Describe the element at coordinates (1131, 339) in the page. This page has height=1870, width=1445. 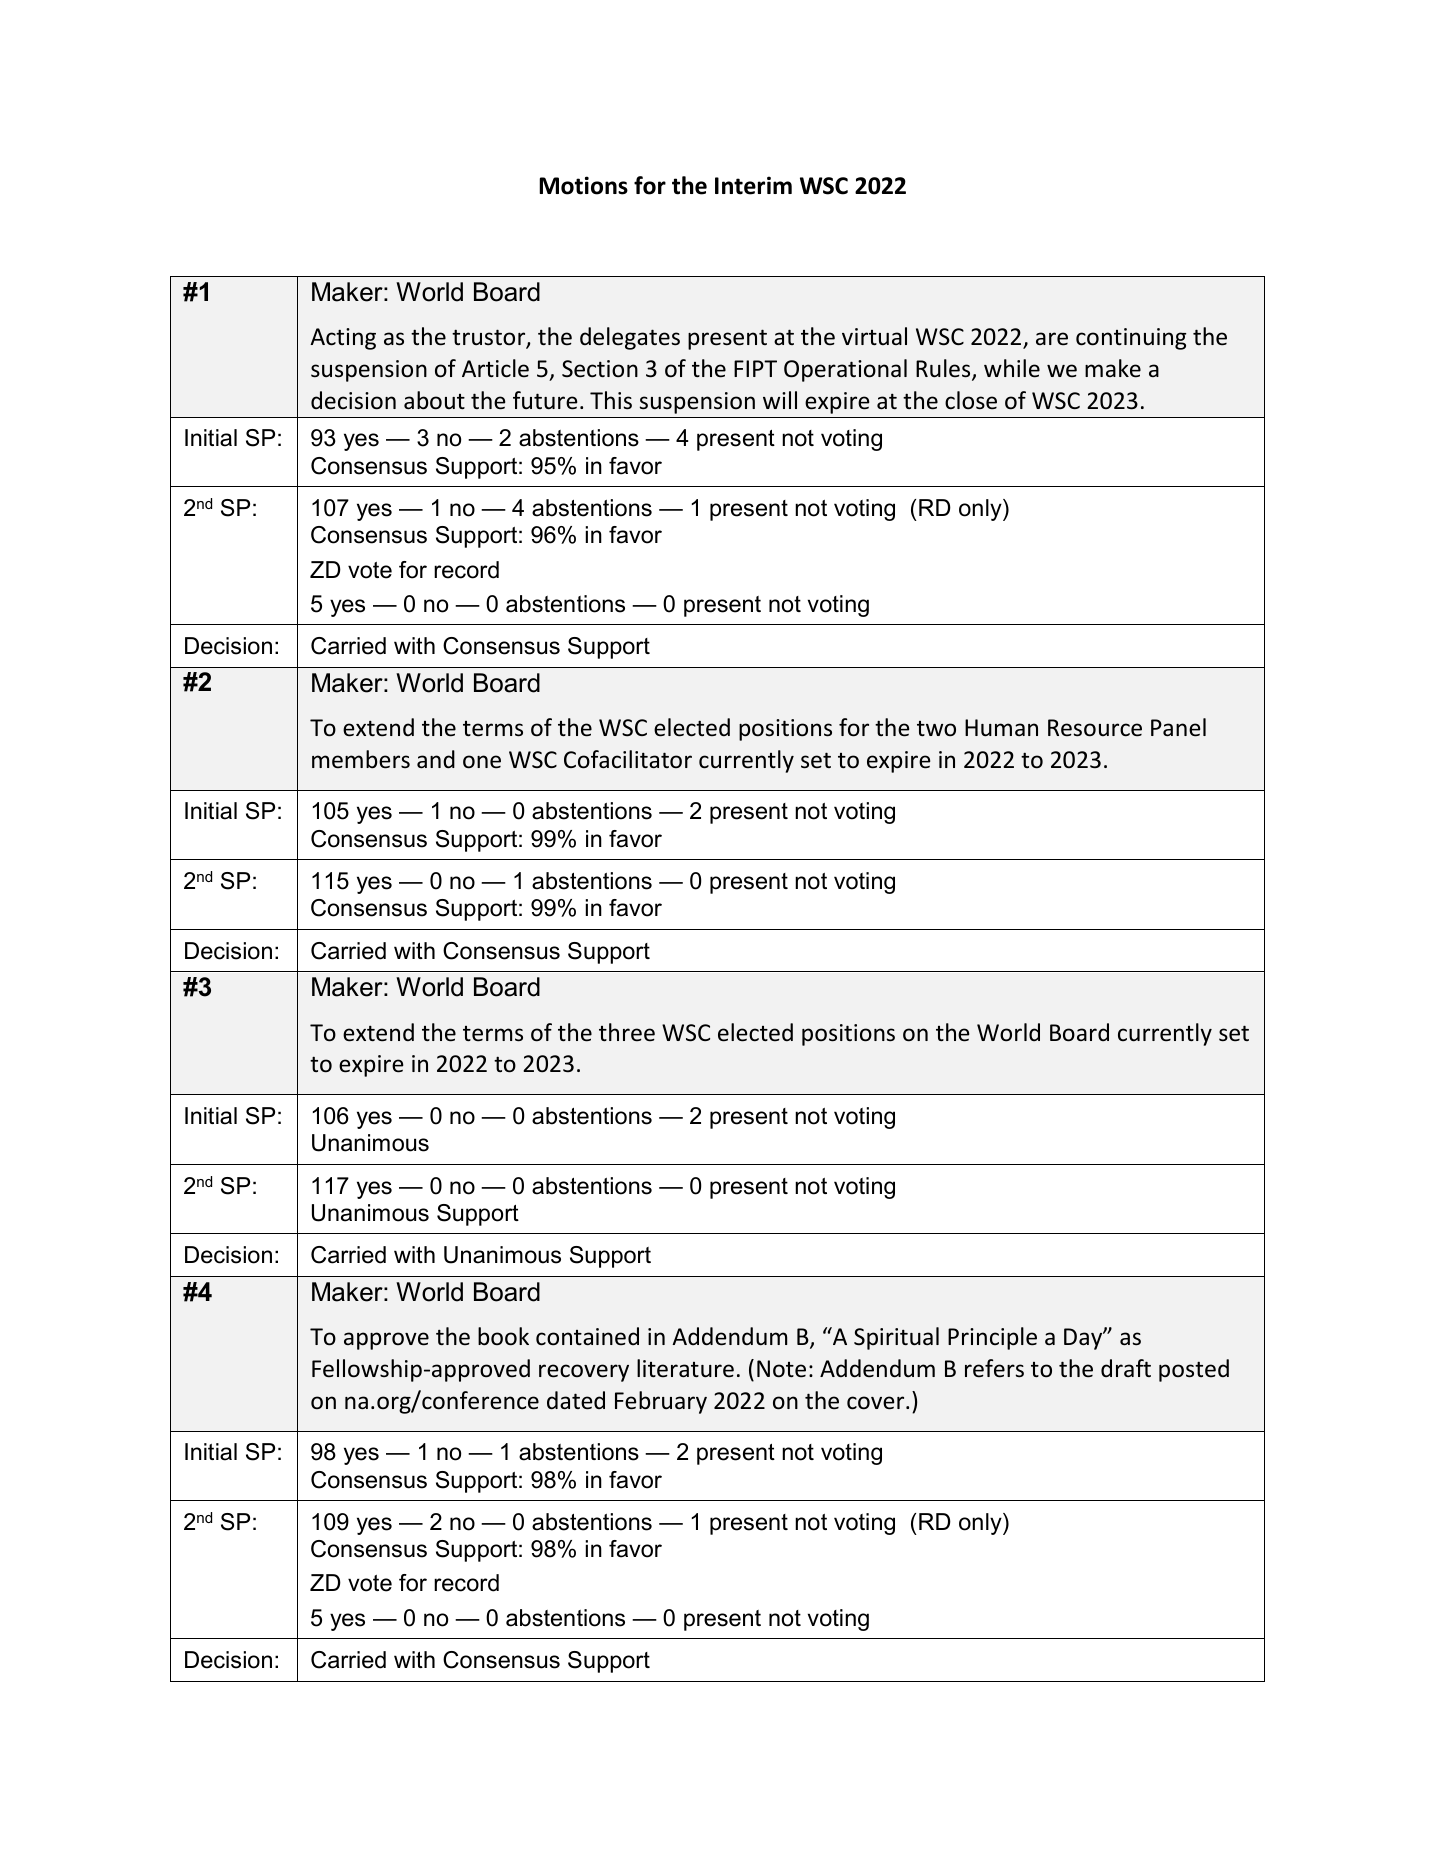
I see `continuing` at that location.
